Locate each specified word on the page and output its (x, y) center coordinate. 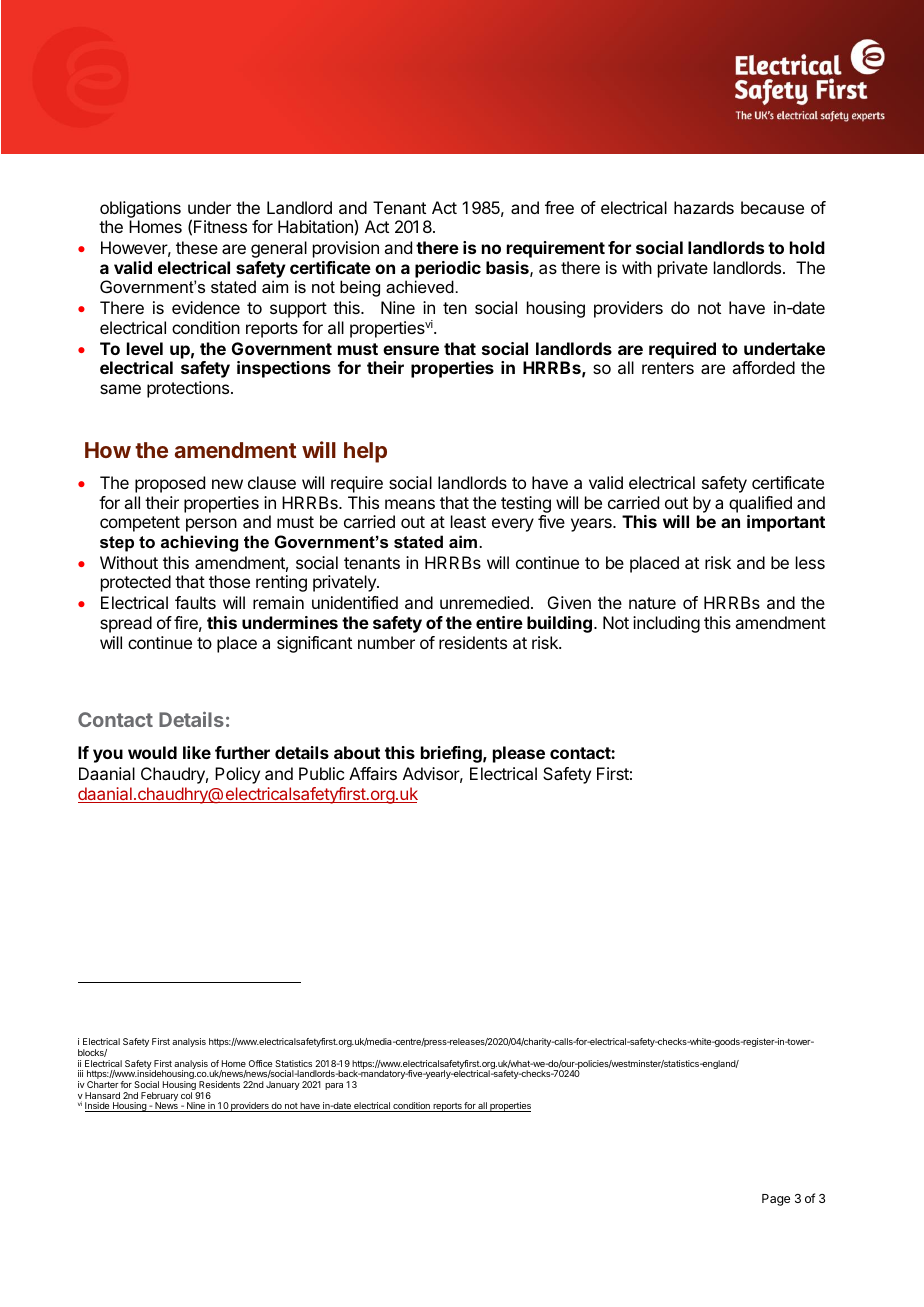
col (186, 1095)
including (666, 624)
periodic (448, 269)
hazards (704, 207)
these (197, 247)
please (519, 754)
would (152, 752)
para (334, 1086)
